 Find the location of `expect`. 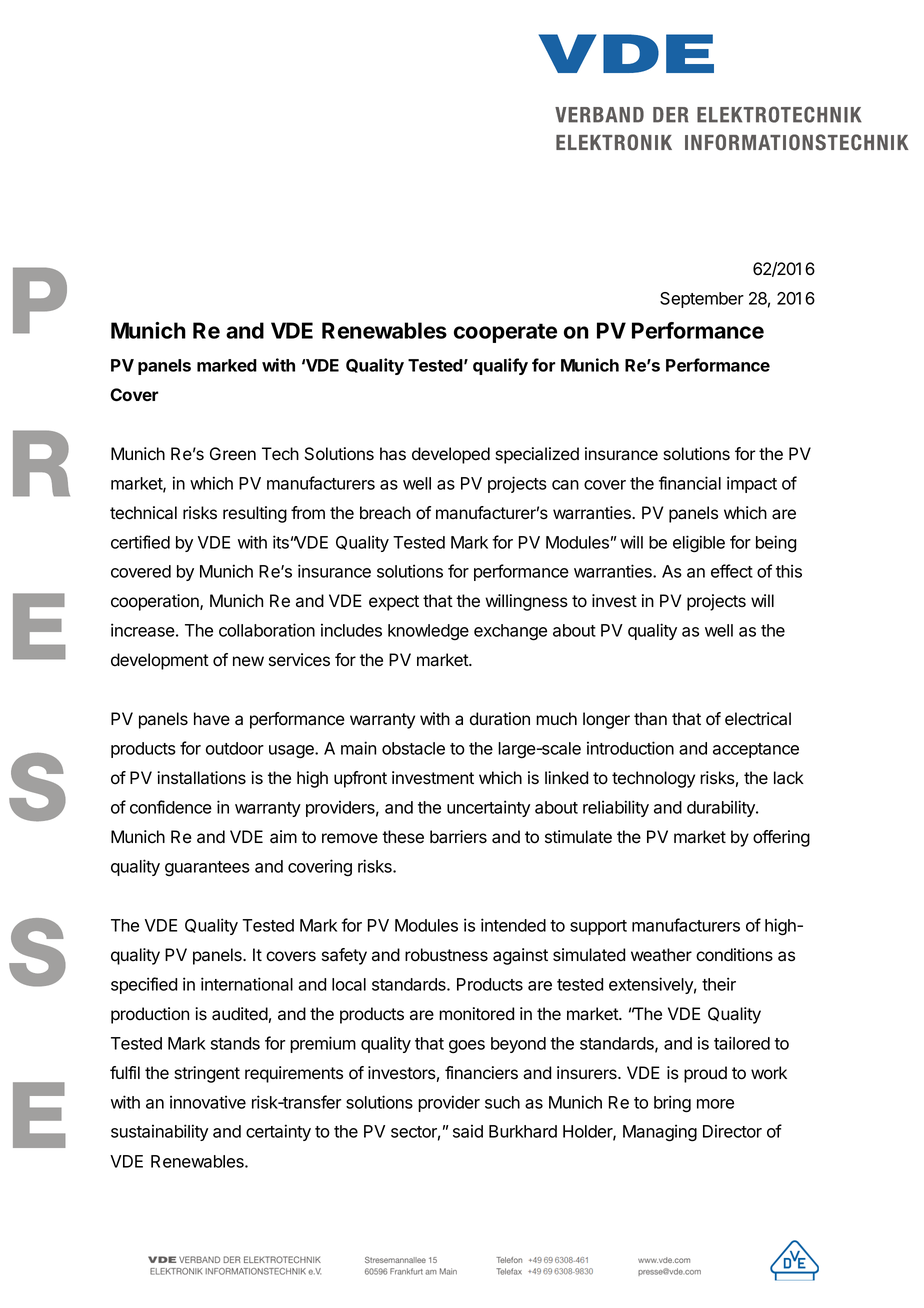

expect is located at coordinates (394, 603).
